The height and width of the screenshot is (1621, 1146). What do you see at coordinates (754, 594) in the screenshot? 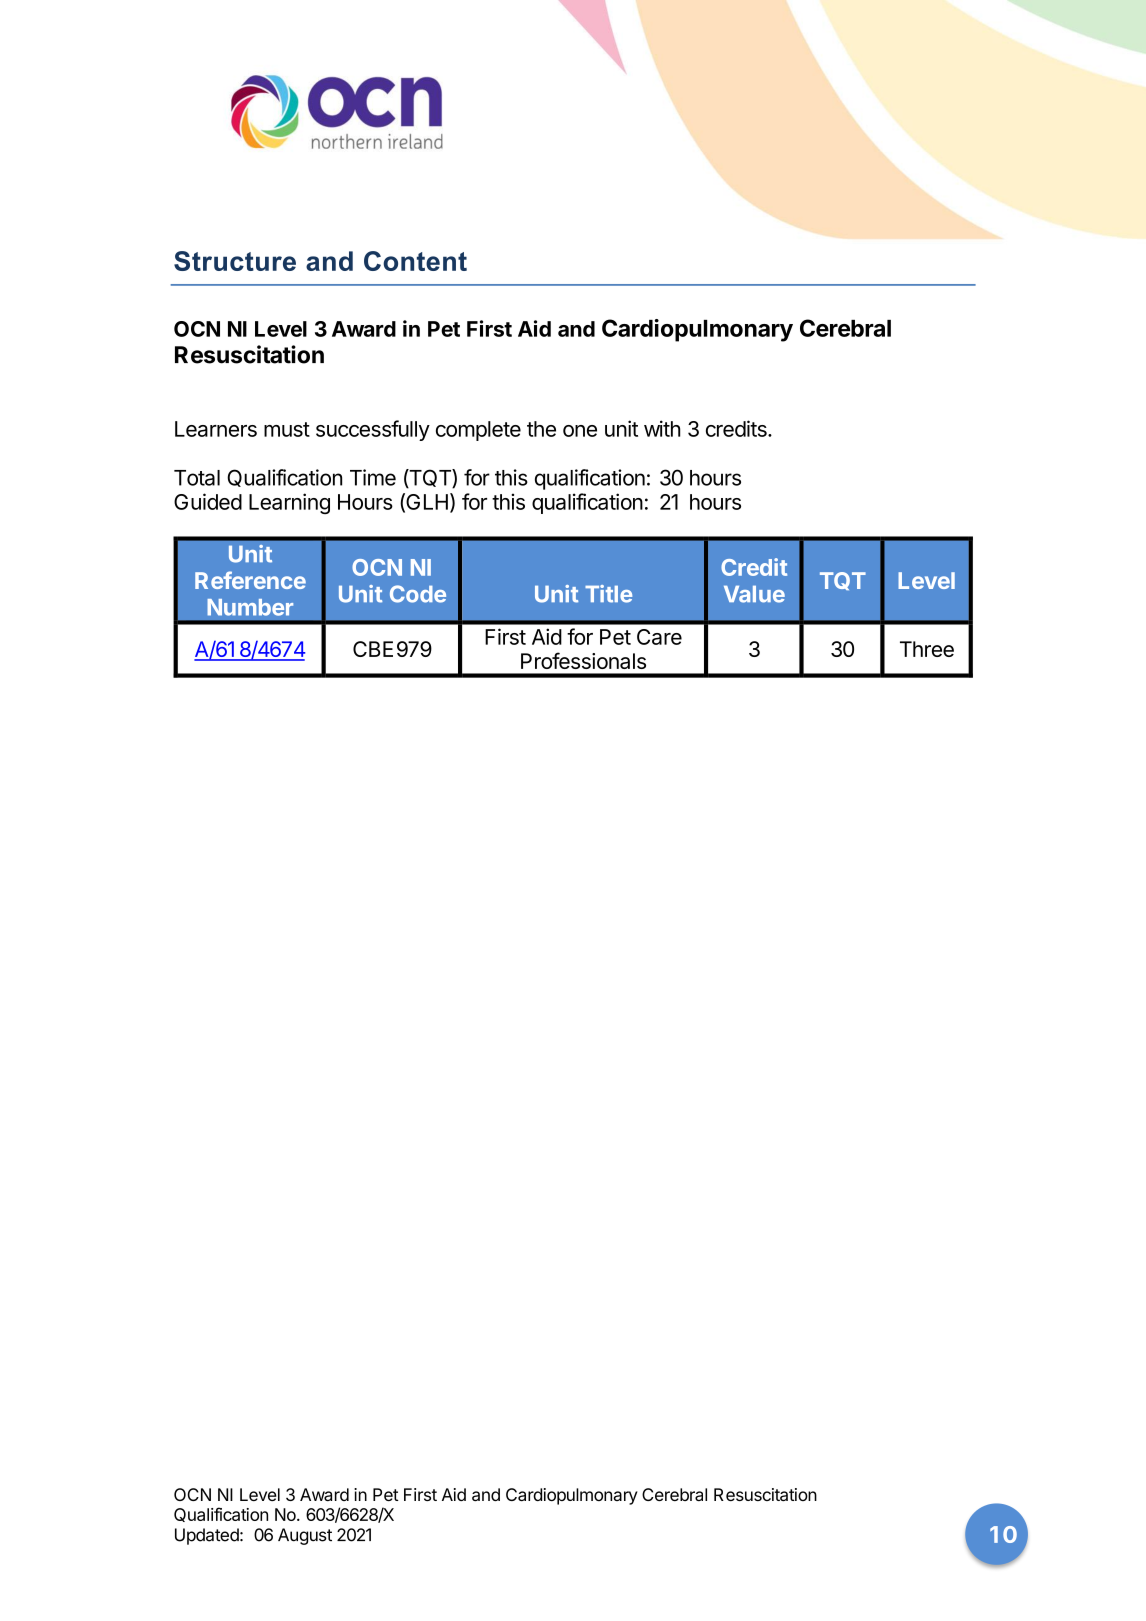
I see `Value` at bounding box center [754, 594].
